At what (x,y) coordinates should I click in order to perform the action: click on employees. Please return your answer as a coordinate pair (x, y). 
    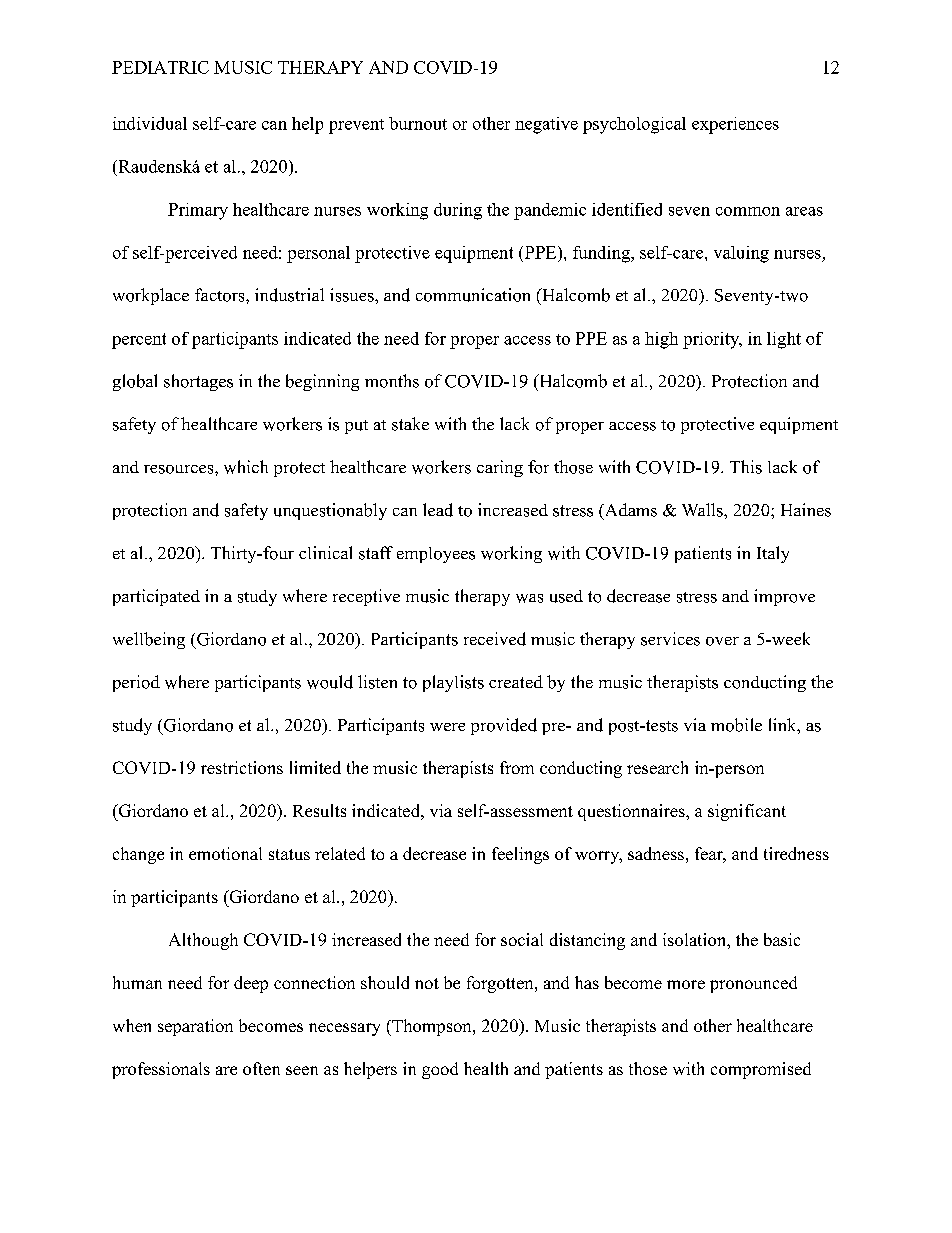
    Looking at the image, I should click on (436, 555).
